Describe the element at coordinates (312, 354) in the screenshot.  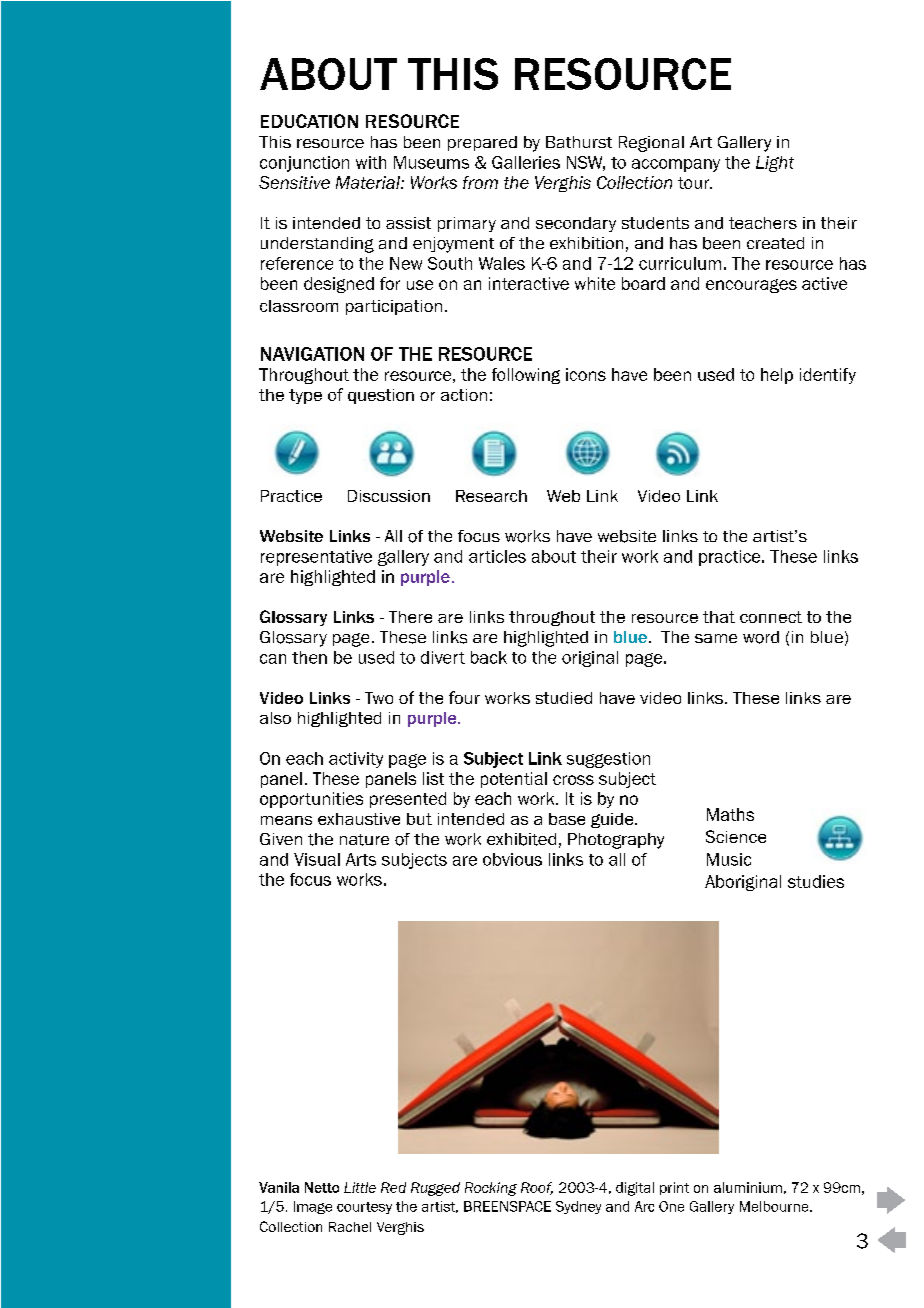
I see `NAVIGATION` at that location.
